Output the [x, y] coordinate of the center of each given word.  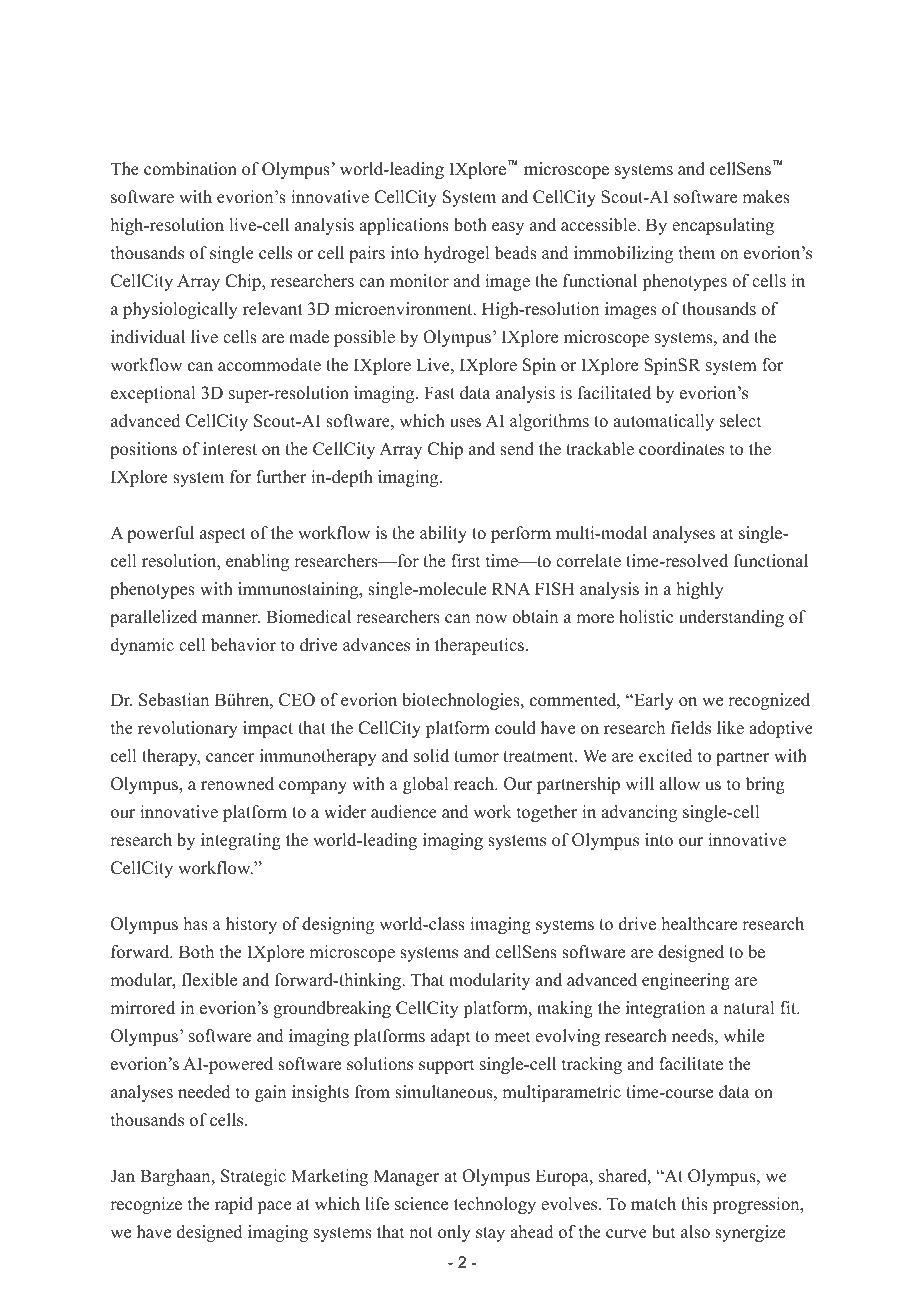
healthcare [699, 924]
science [421, 1204]
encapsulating [723, 226]
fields [691, 728]
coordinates [681, 449]
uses [465, 423]
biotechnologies [462, 701]
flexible [209, 980]
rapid [234, 1205]
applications [404, 226]
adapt [450, 1037]
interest [230, 449]
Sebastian [174, 700]
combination [190, 169]
